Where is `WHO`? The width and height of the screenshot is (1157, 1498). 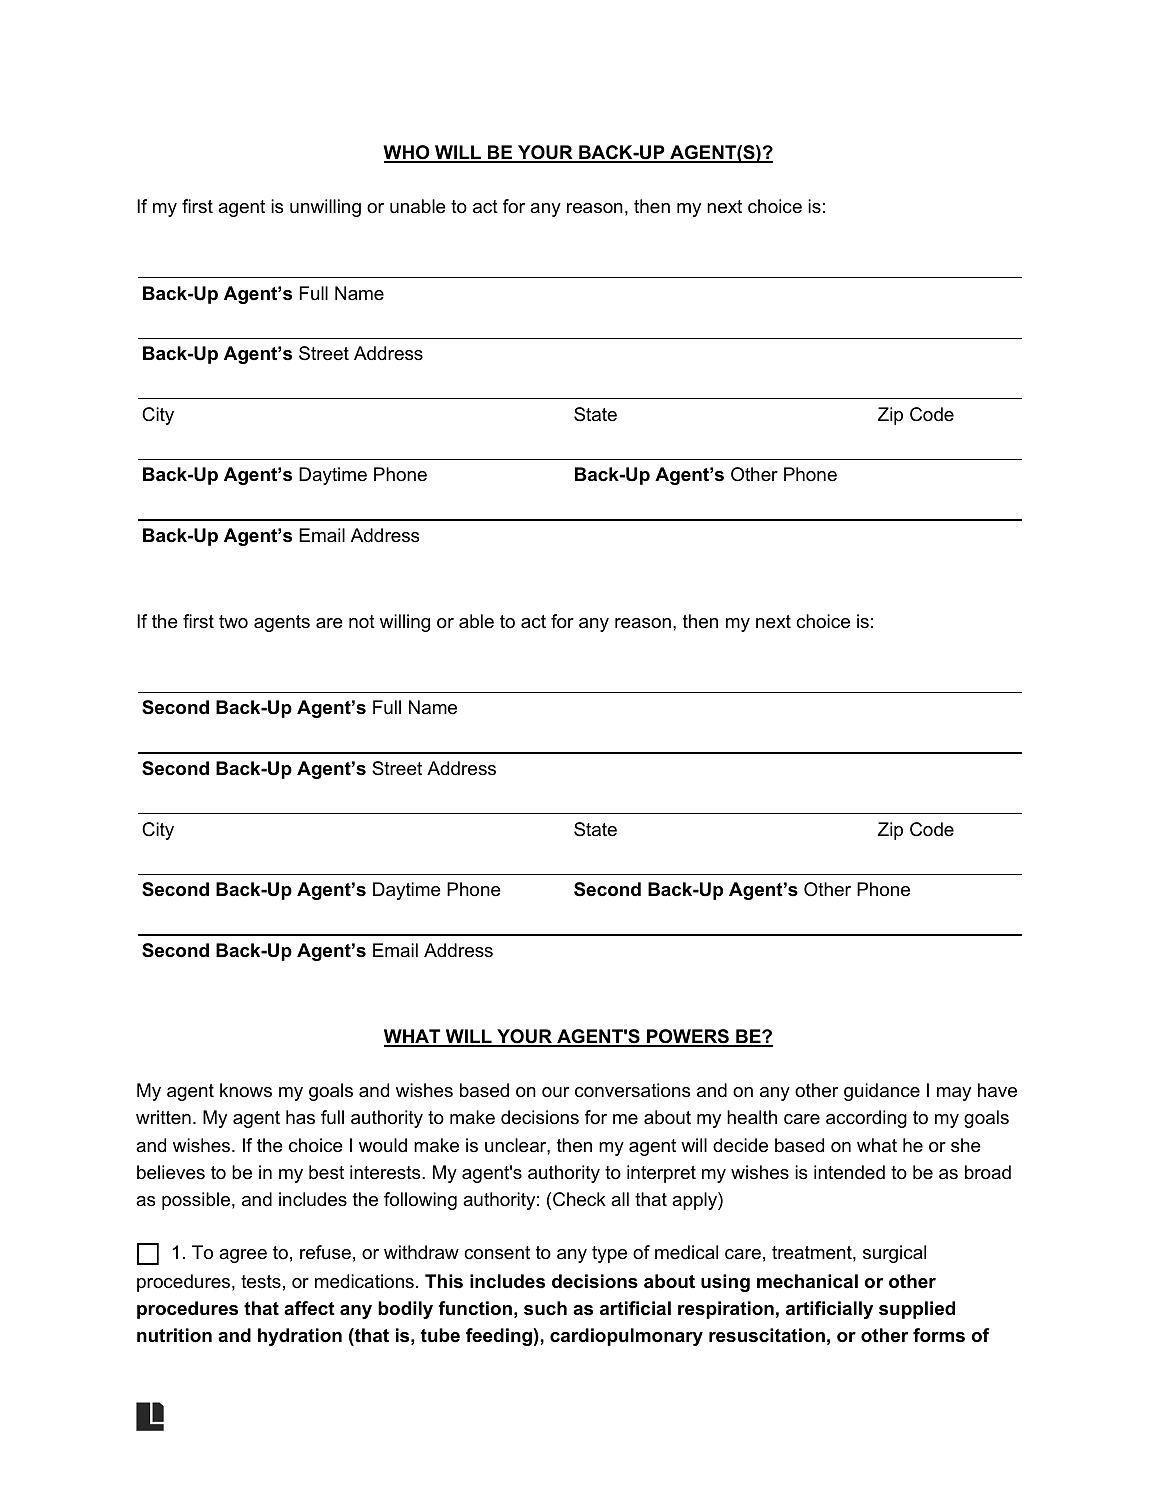 WHO is located at coordinates (407, 153).
